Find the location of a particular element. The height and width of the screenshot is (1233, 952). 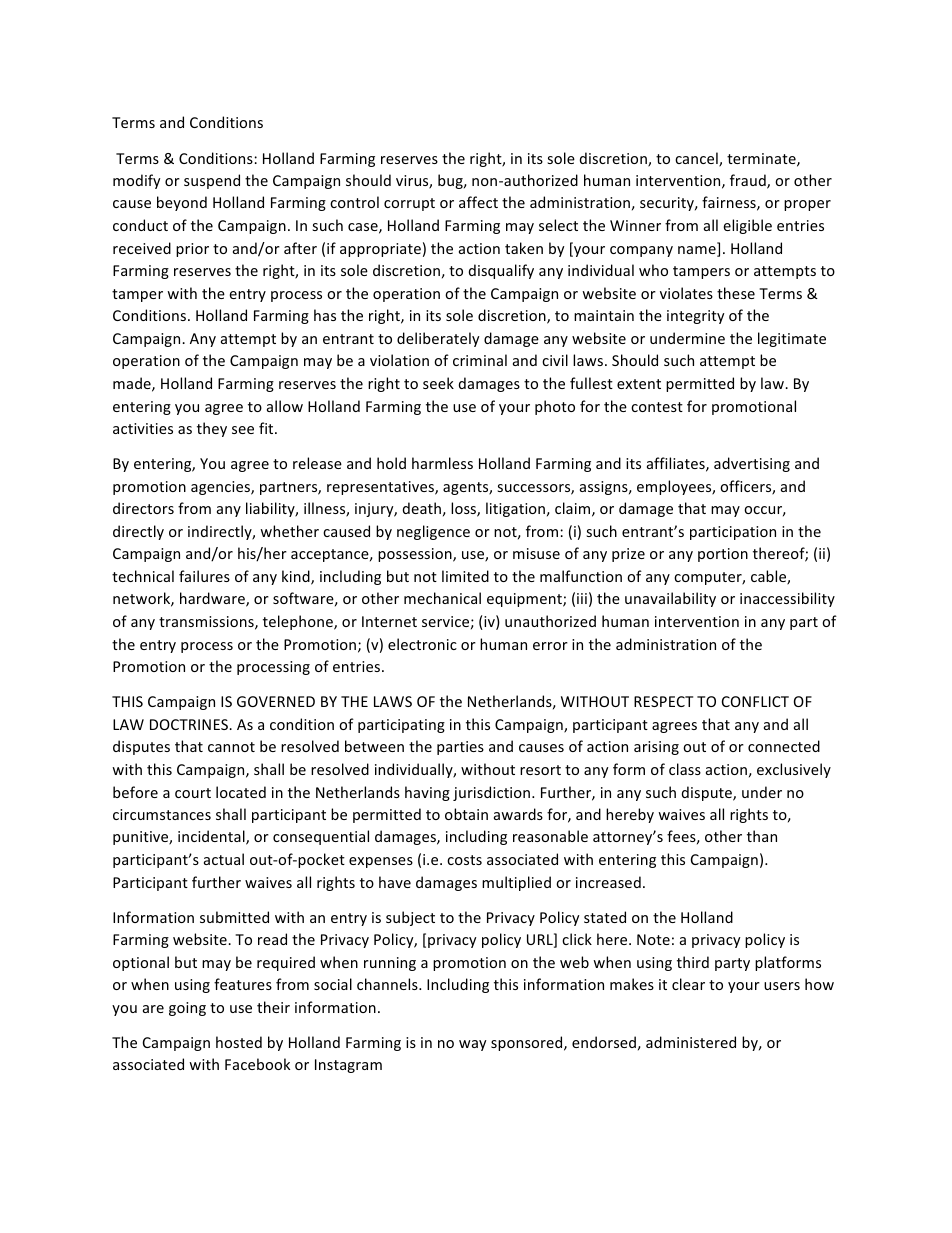

suspend is located at coordinates (212, 181).
